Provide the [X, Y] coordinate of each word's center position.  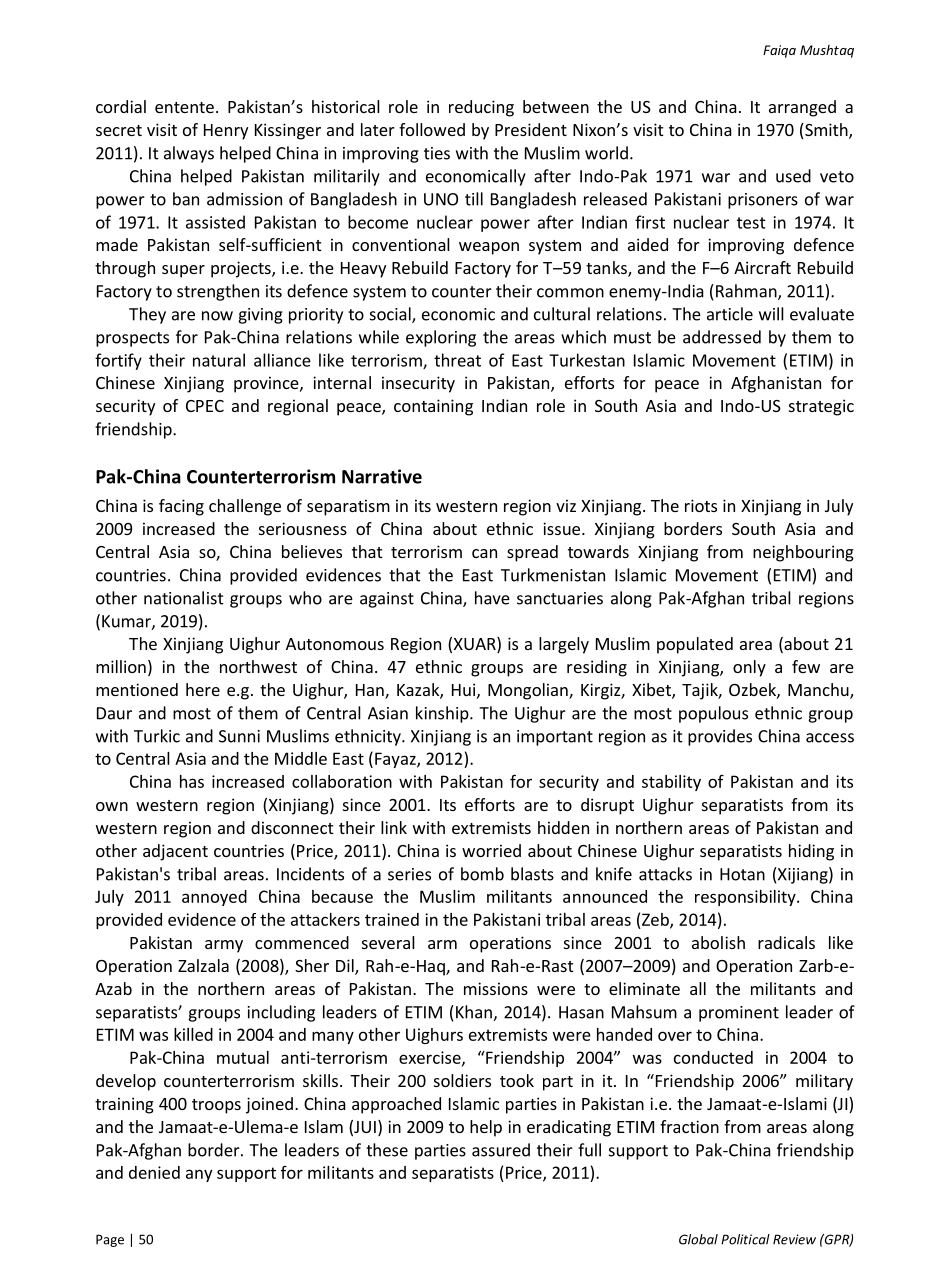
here [203, 689]
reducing [481, 108]
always [189, 154]
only [749, 668]
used [793, 176]
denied [154, 1172]
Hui [463, 689]
